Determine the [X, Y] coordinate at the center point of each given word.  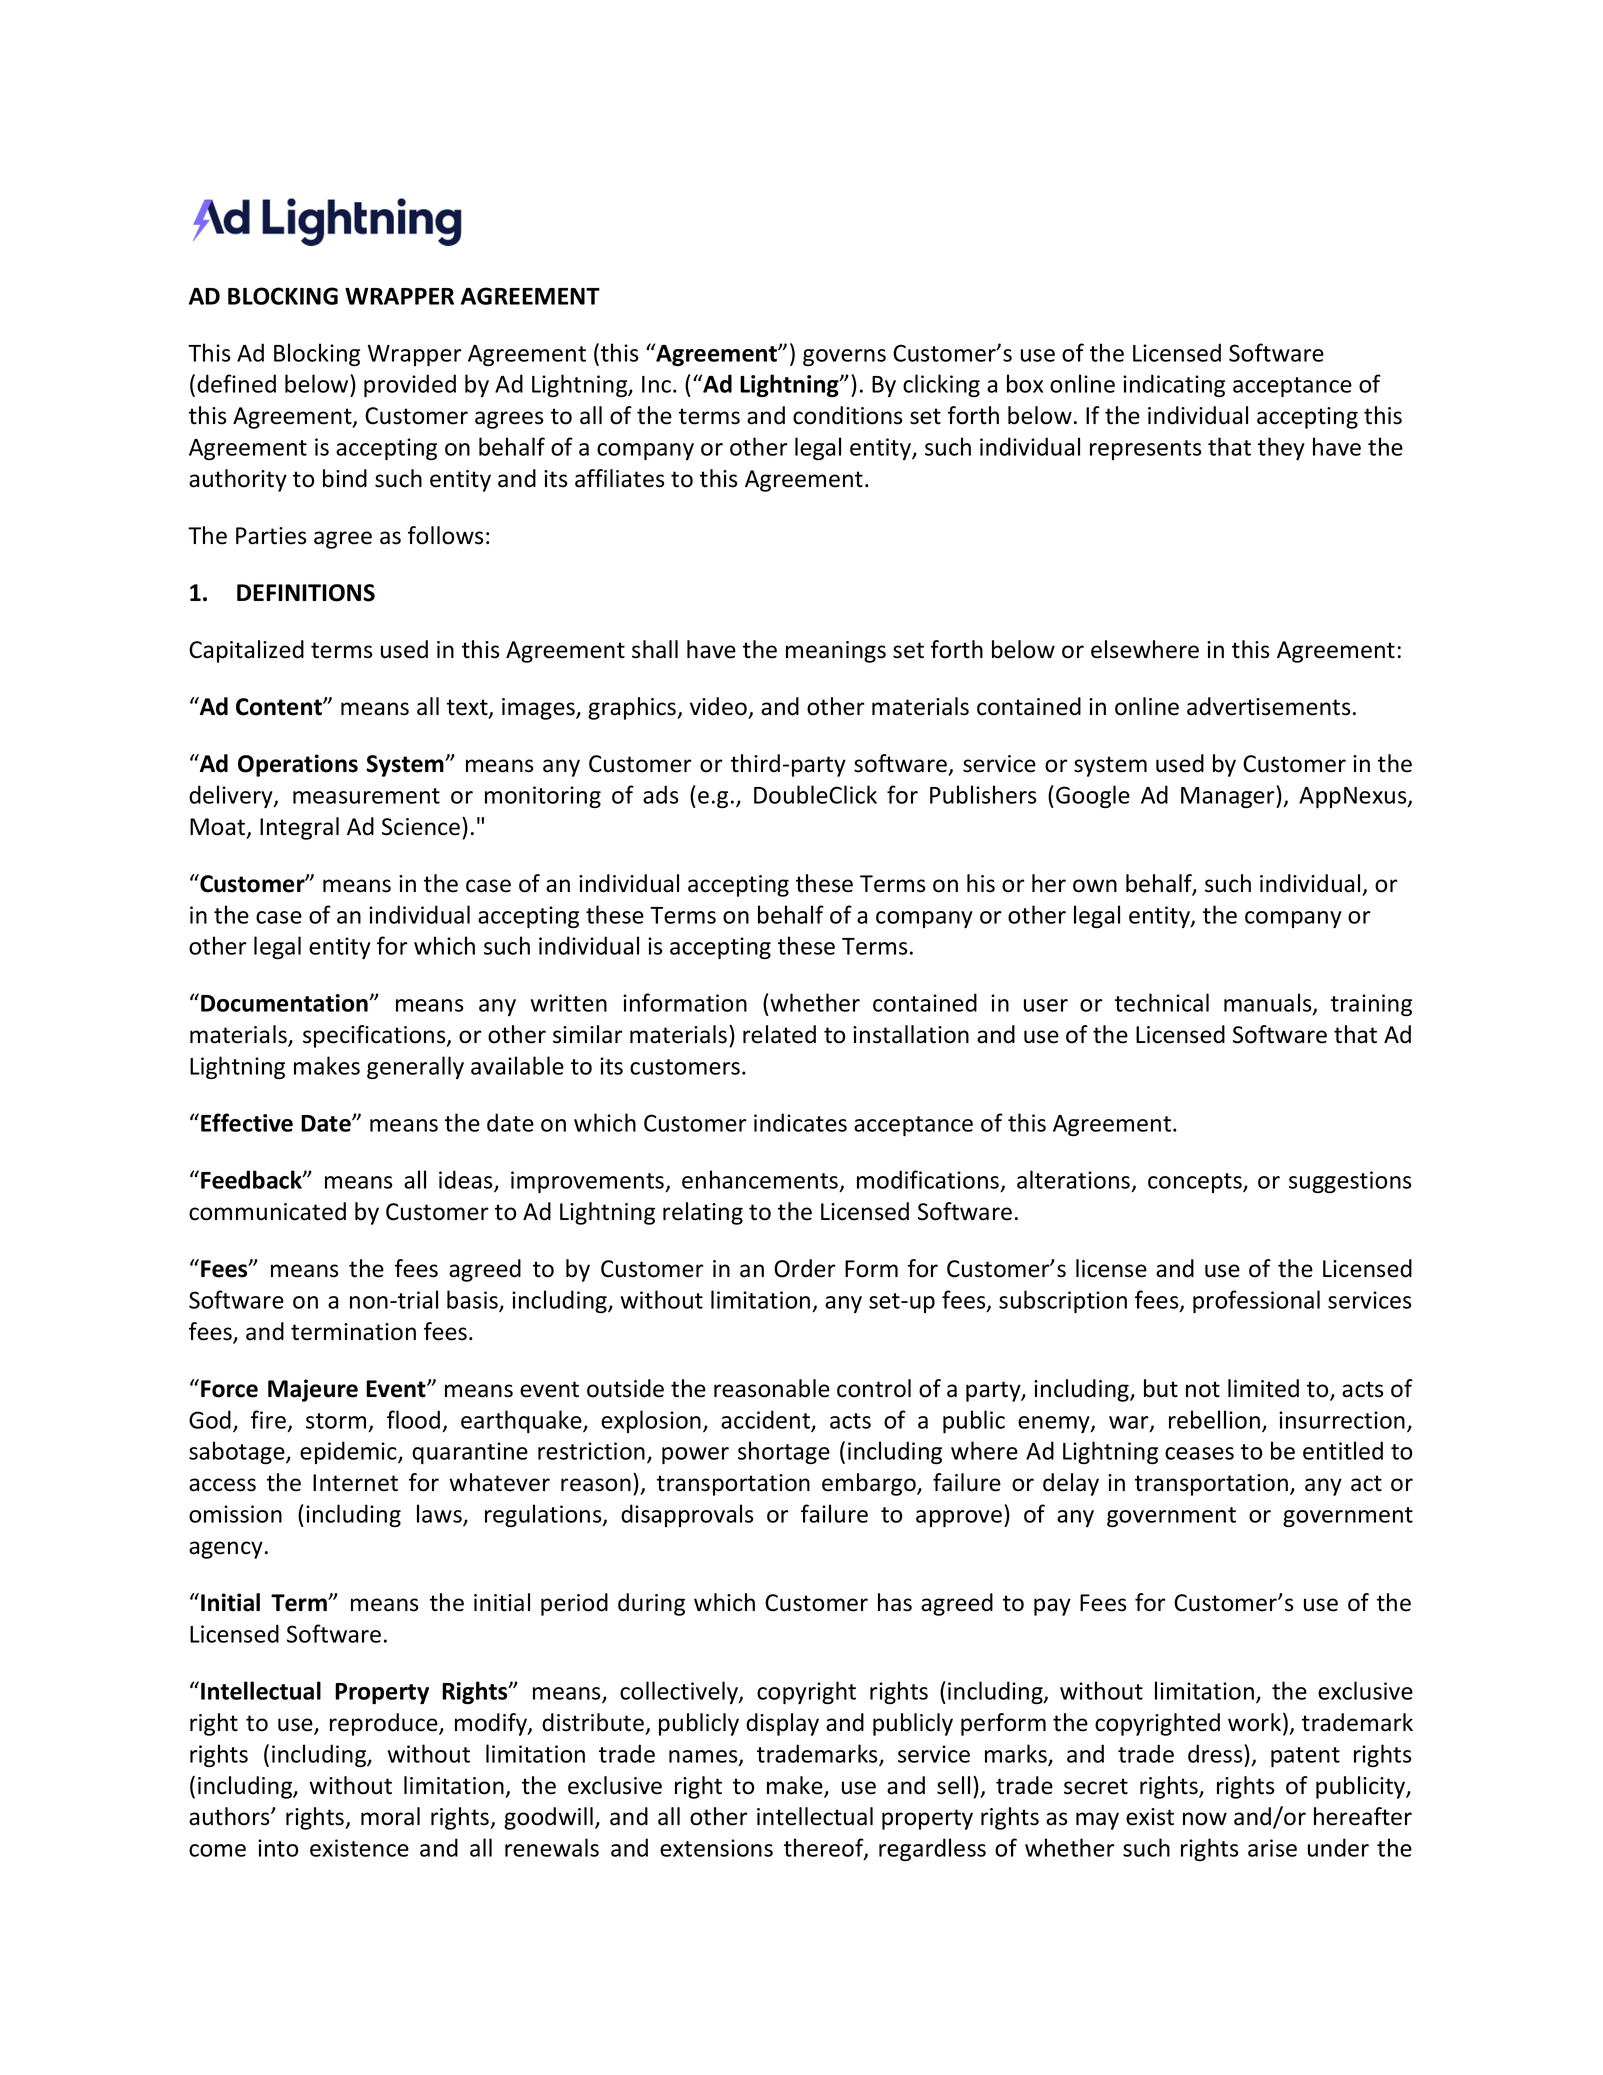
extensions [716, 1848]
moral [390, 1816]
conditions [848, 415]
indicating [1174, 385]
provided [410, 385]
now [1205, 1819]
